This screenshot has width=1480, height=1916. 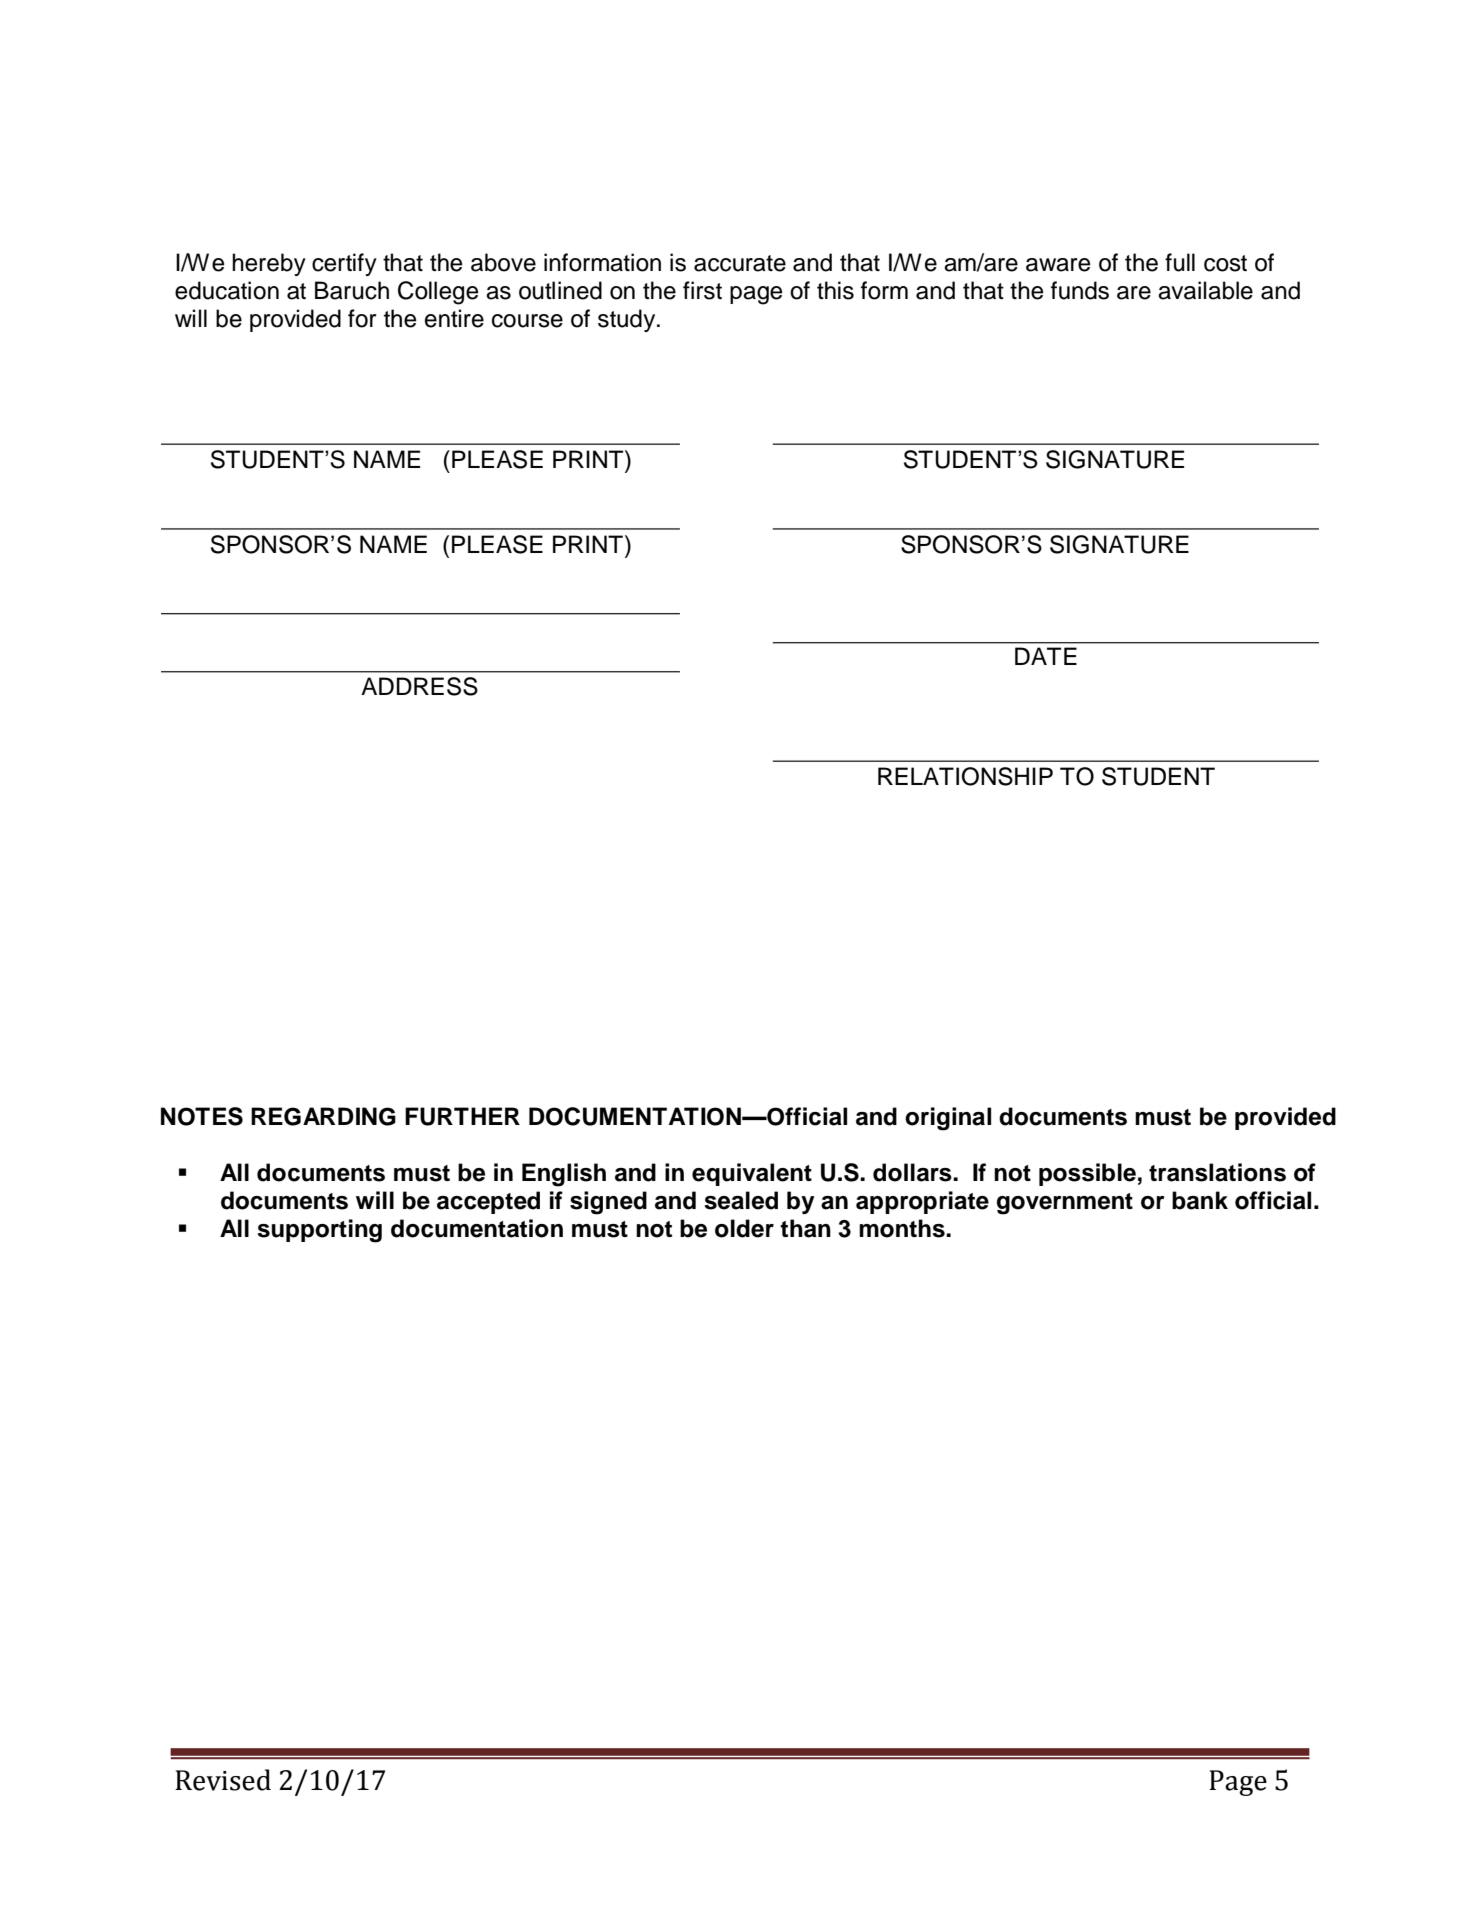 What do you see at coordinates (1046, 656) in the screenshot?
I see `DATE` at bounding box center [1046, 656].
